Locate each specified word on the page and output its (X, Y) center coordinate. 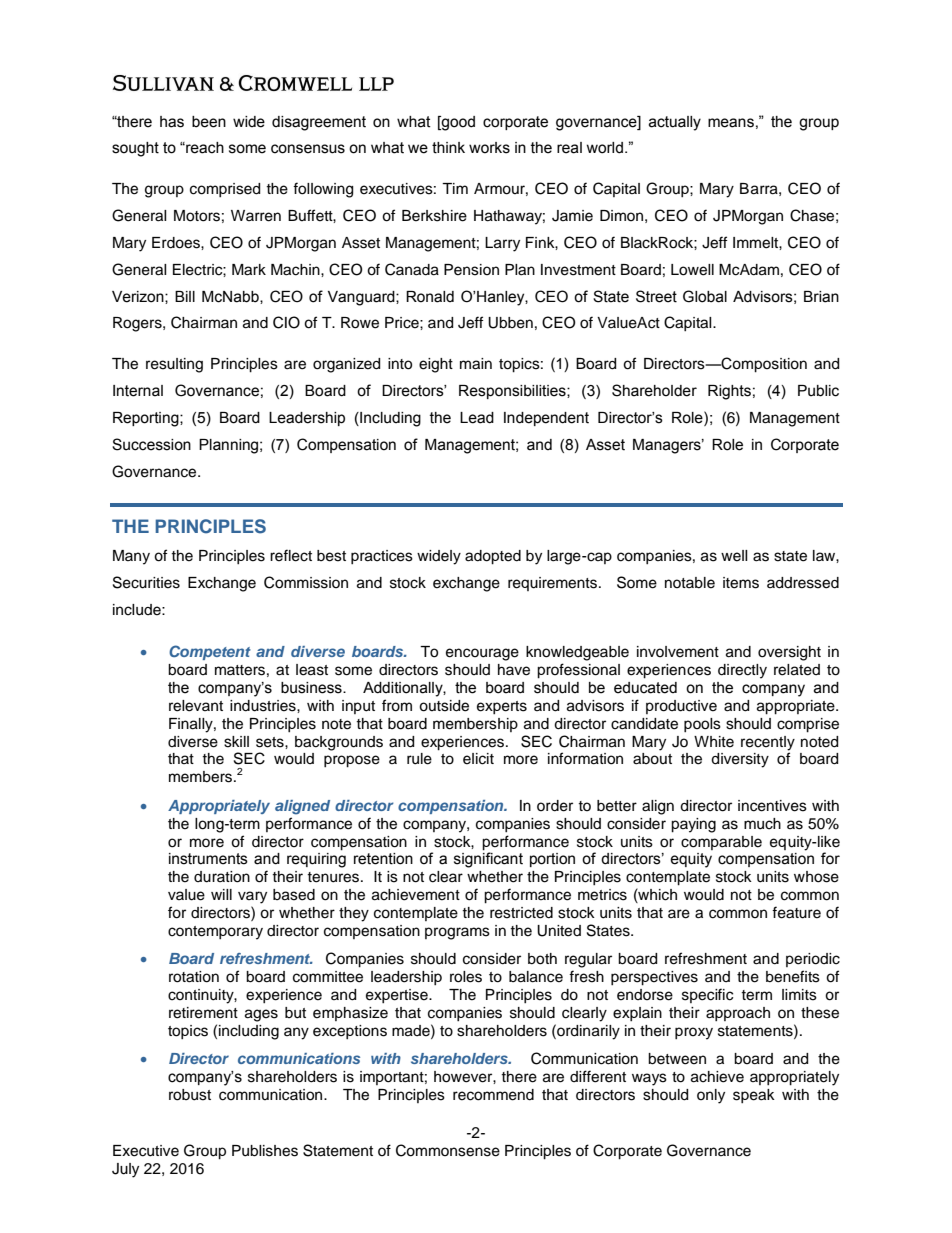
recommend (493, 1095)
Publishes (265, 1151)
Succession (151, 444)
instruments (208, 859)
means (731, 123)
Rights (729, 392)
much (762, 824)
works (489, 148)
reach (204, 148)
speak (754, 1096)
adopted (493, 557)
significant (488, 859)
